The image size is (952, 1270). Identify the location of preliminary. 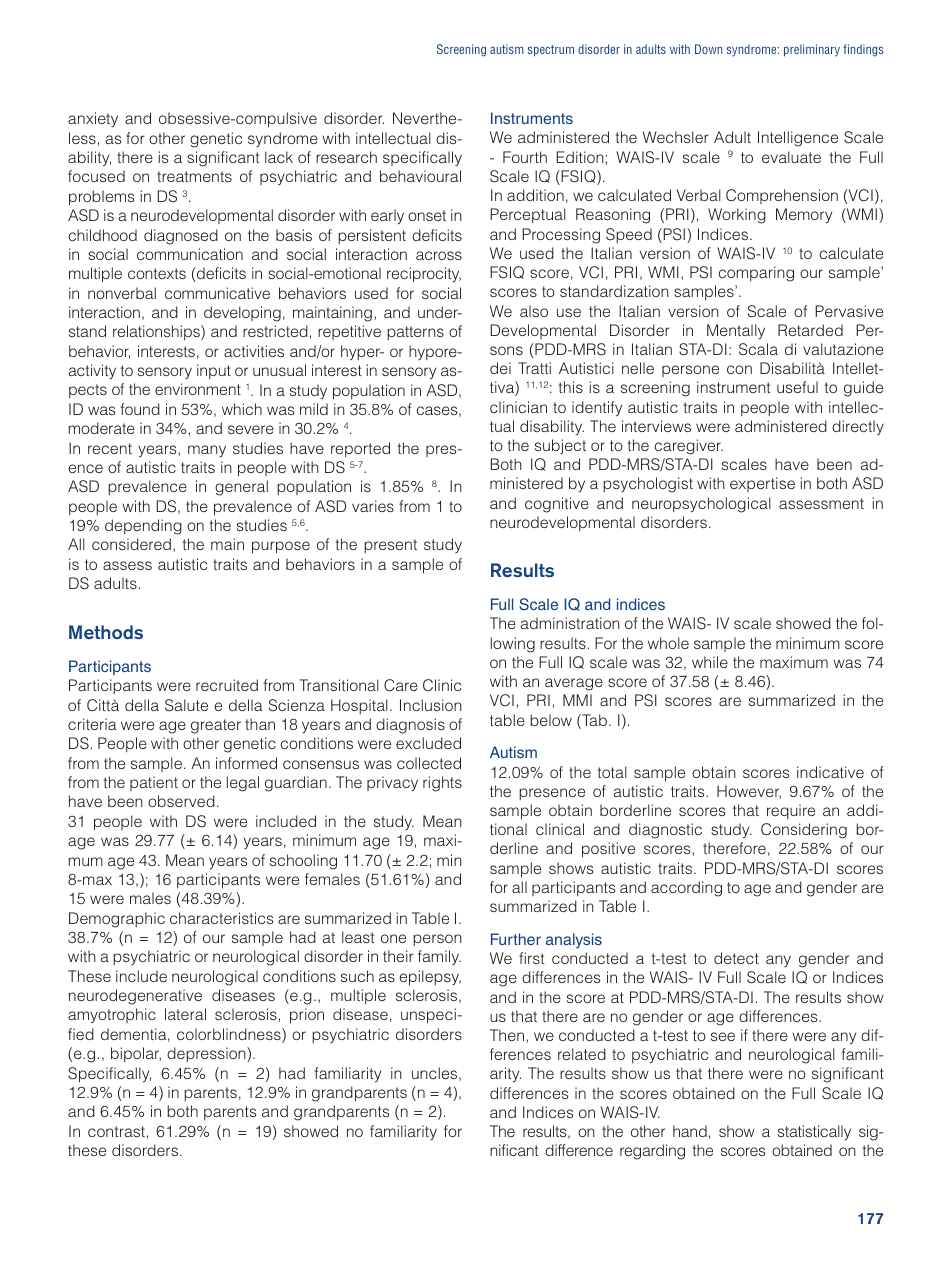
(812, 50).
